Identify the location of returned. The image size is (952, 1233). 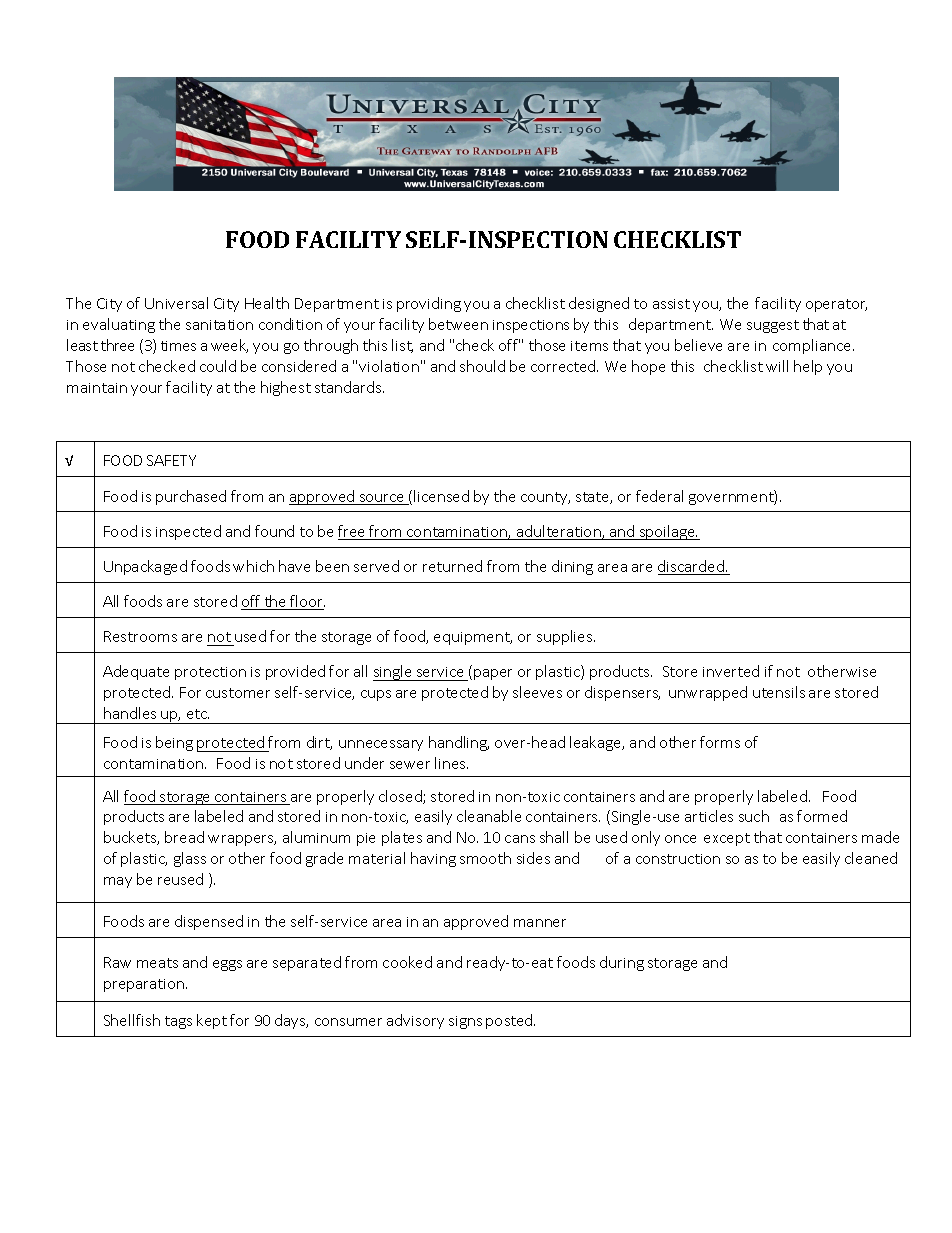
(452, 566).
